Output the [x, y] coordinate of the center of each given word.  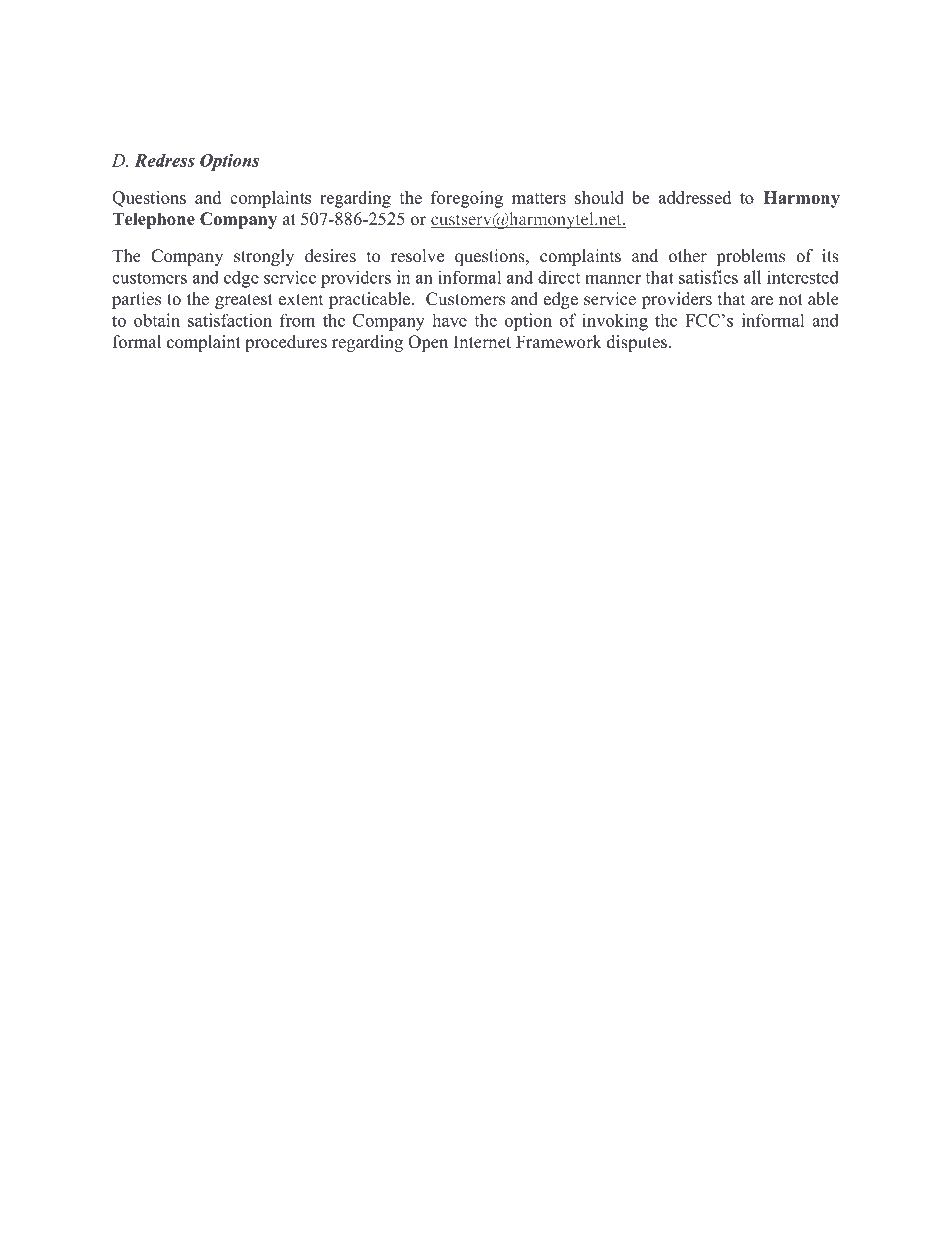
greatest [244, 301]
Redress [164, 160]
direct [559, 277]
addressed [695, 197]
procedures [286, 343]
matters [539, 198]
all [752, 277]
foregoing [467, 199]
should [599, 197]
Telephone [153, 220]
